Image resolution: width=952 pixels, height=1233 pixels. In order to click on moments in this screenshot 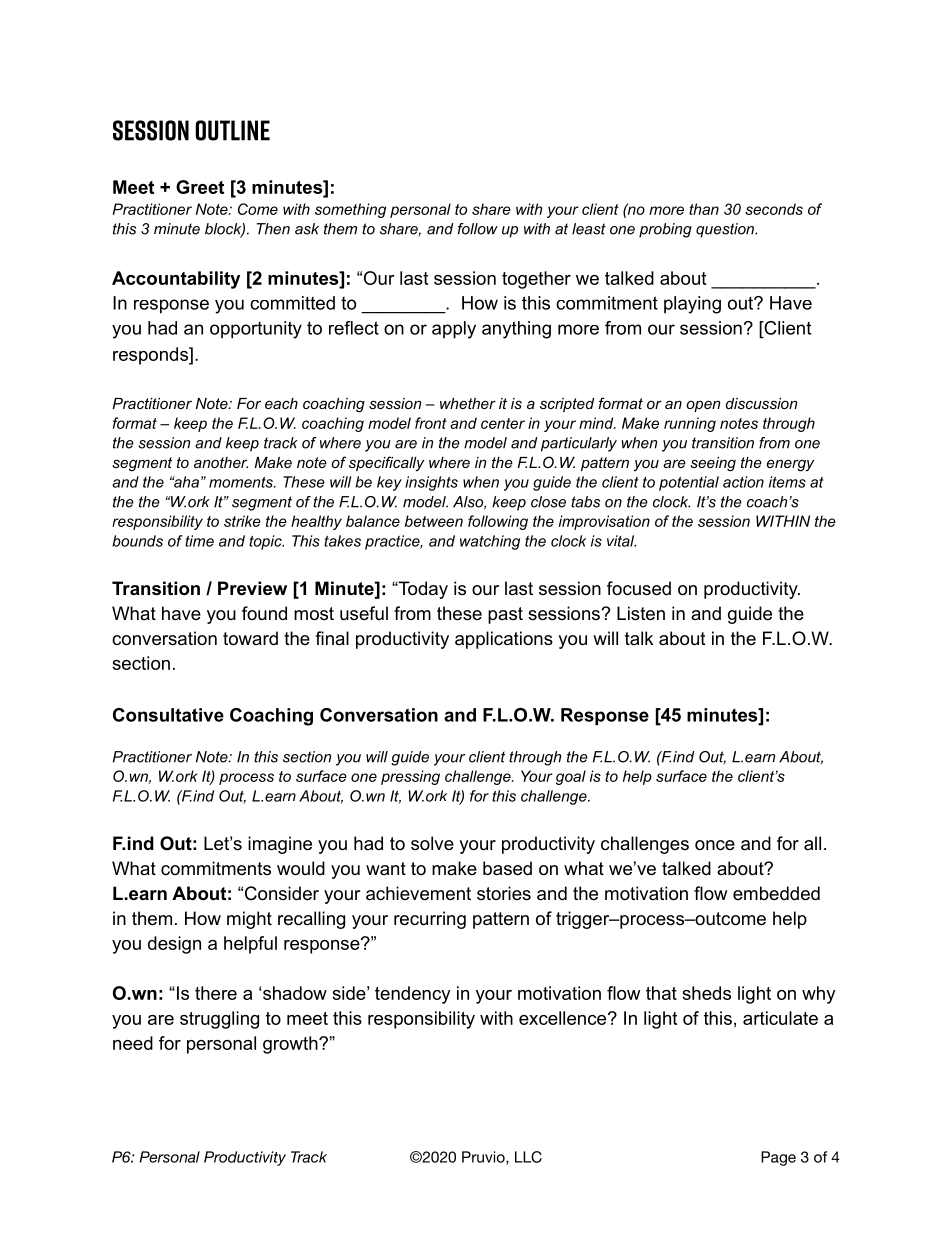, I will do `click(242, 482)`.
